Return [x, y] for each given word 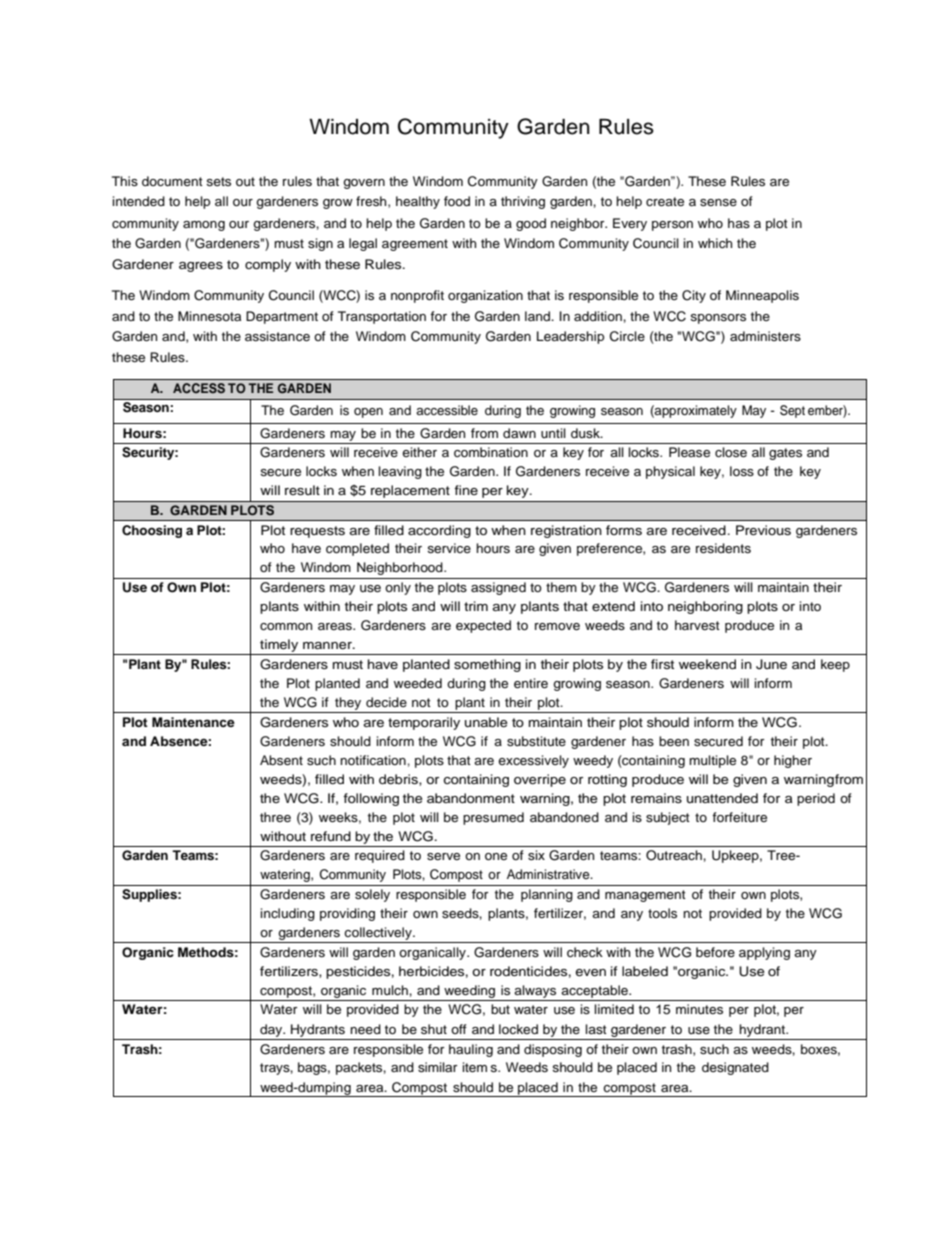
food [457, 201]
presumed [493, 818]
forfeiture [739, 817]
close [731, 452]
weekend [707, 664]
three [275, 817]
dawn [519, 433]
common [286, 626]
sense [718, 203]
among [204, 226]
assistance [277, 336]
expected [483, 626]
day [272, 1030]
